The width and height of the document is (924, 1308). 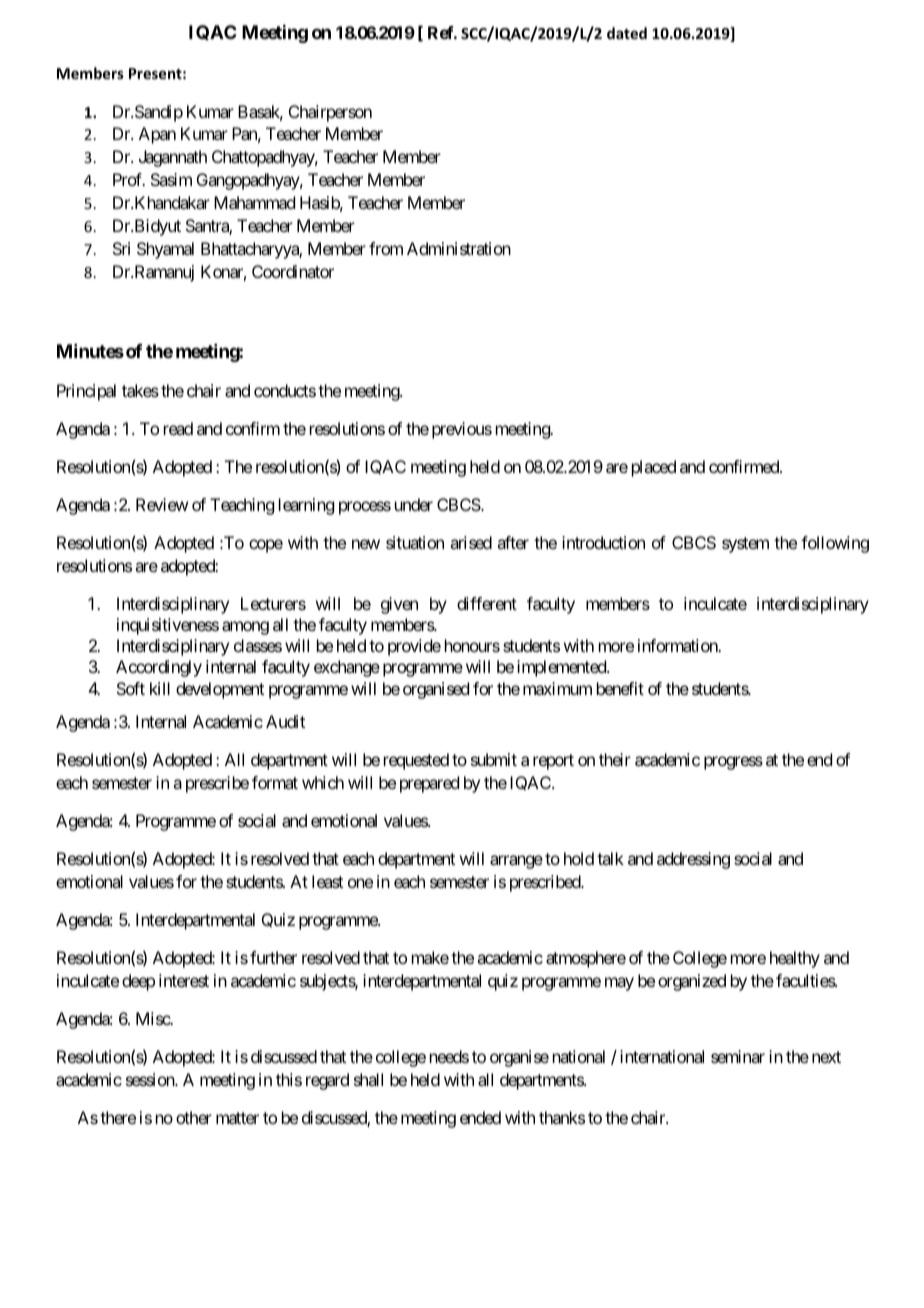 What do you see at coordinates (386, 248) in the document?
I see `from` at bounding box center [386, 248].
